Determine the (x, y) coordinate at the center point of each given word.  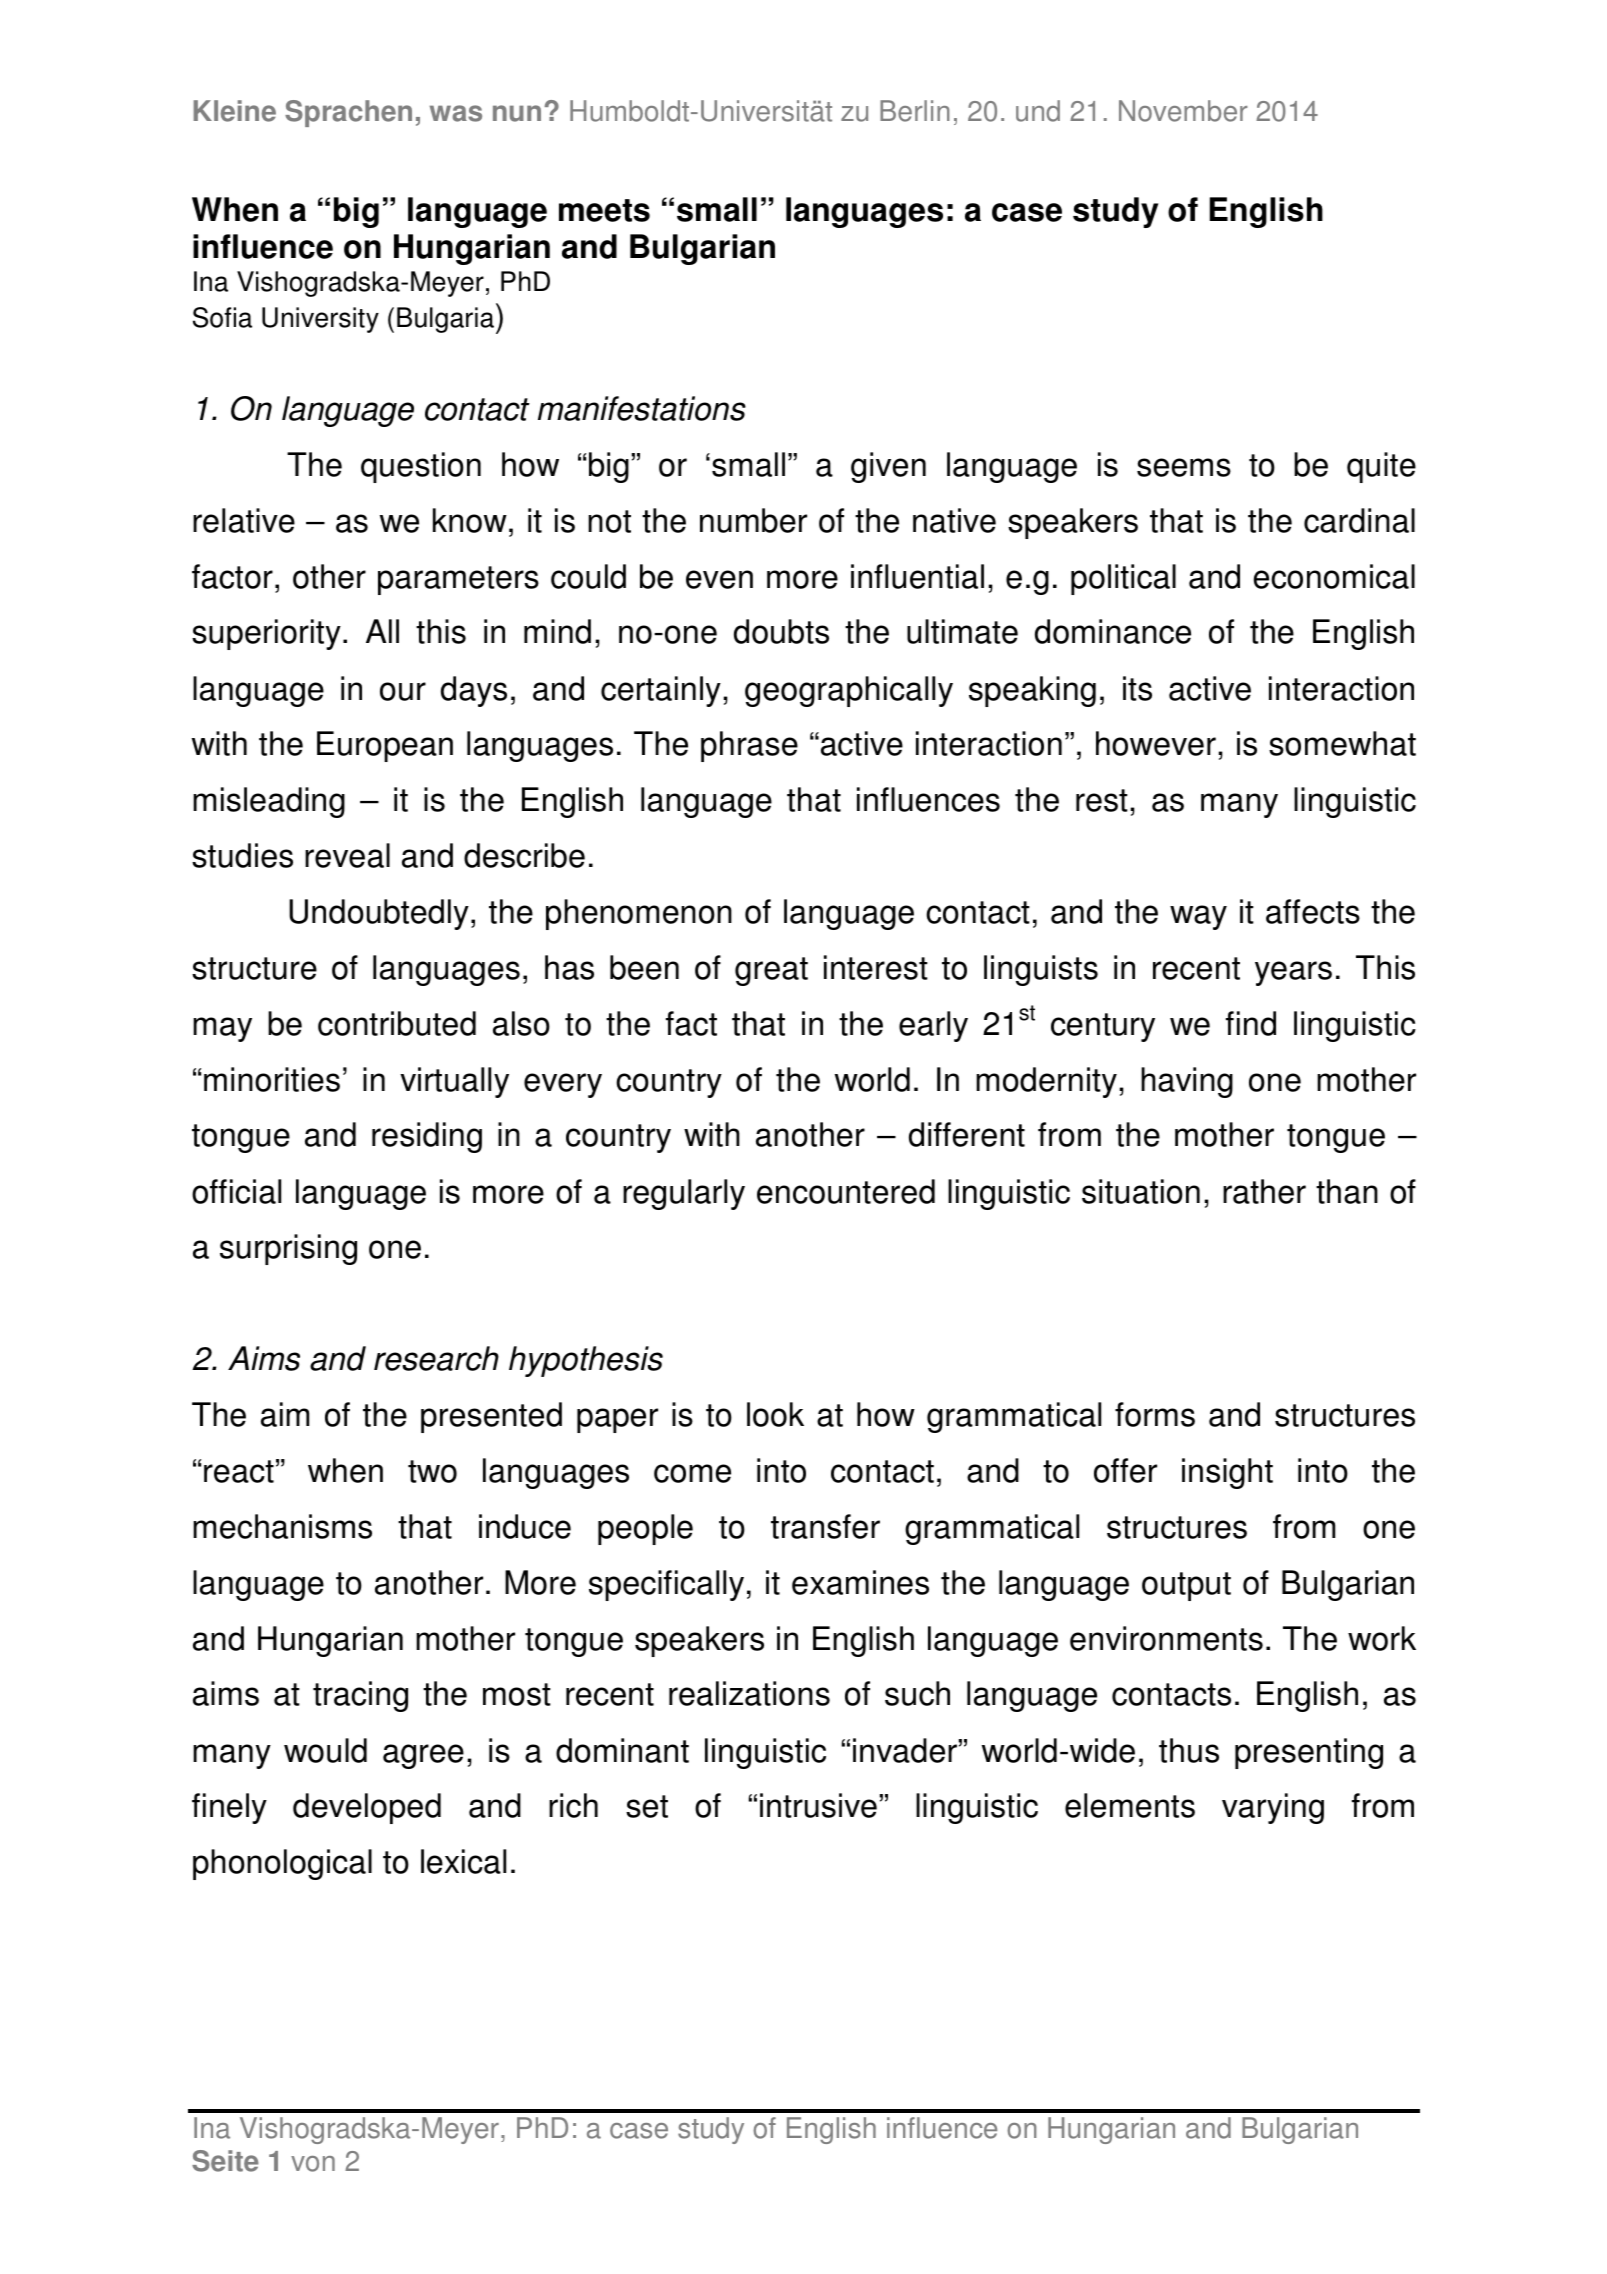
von (313, 2164)
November (1183, 111)
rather (1264, 1191)
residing (427, 1137)
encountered (846, 1191)
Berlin (915, 111)
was (456, 113)
